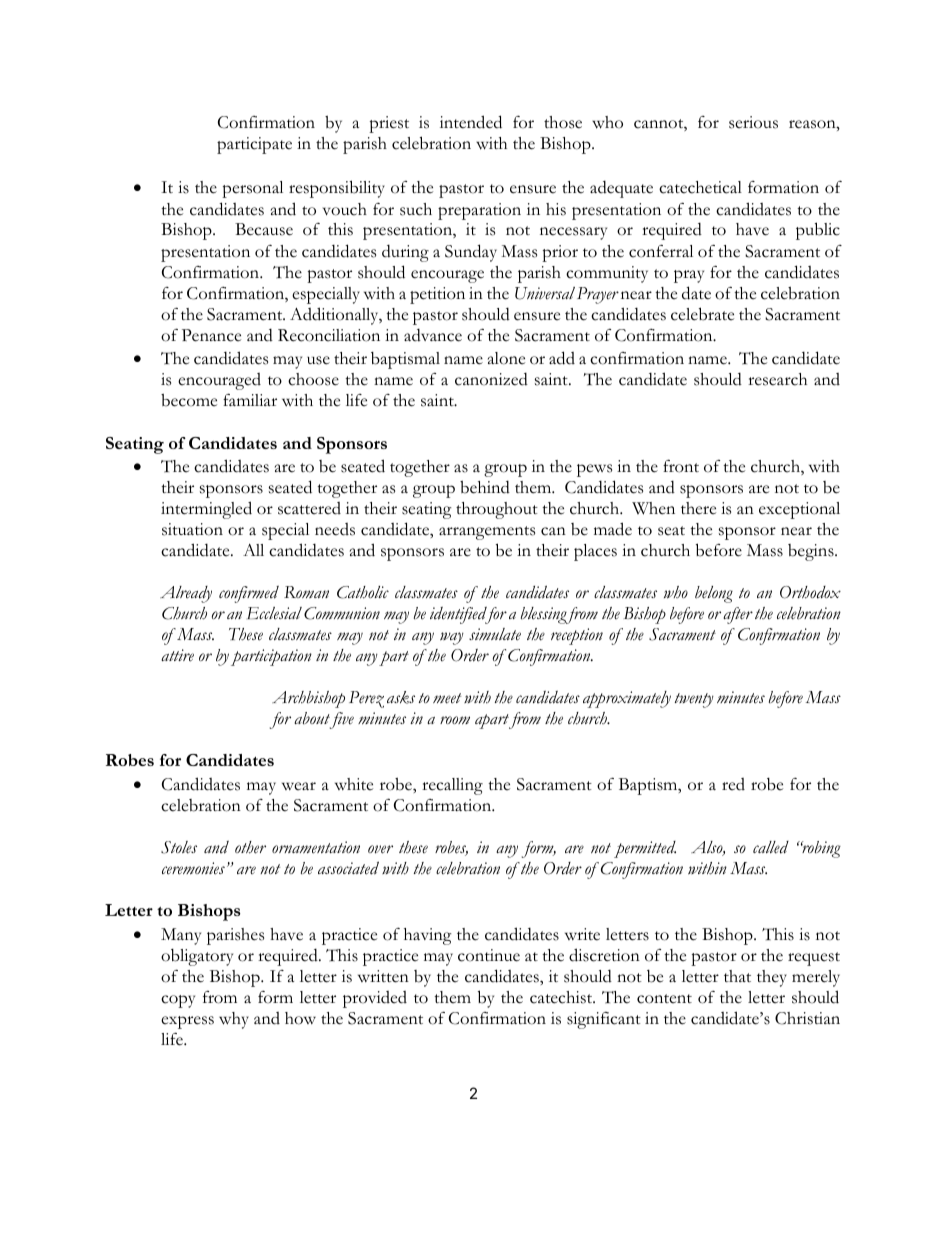 This document has height=1233, width=952. Describe the element at coordinates (234, 1020) in the document. I see `why` at that location.
